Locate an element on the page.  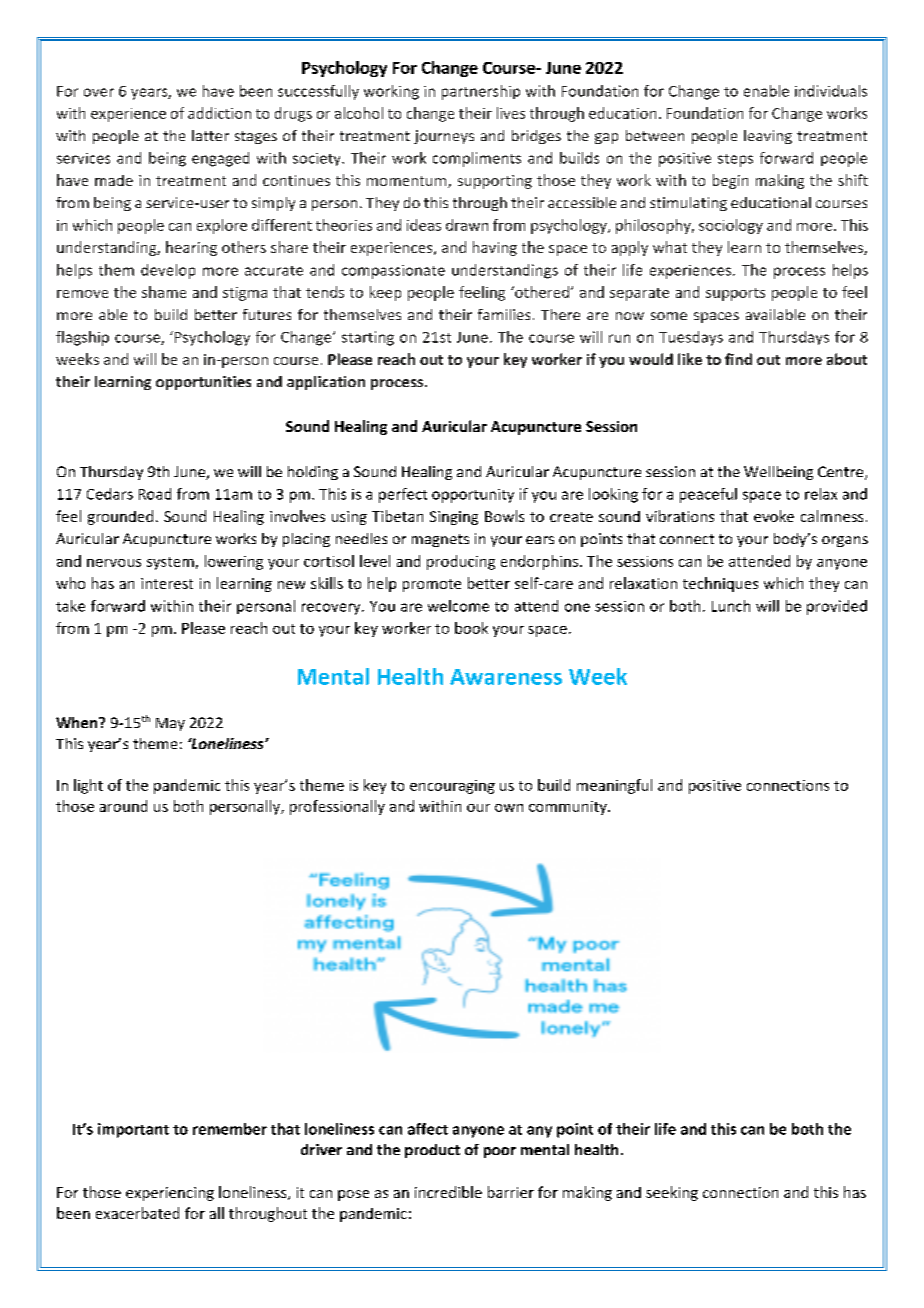
families is located at coordinates (504, 314).
